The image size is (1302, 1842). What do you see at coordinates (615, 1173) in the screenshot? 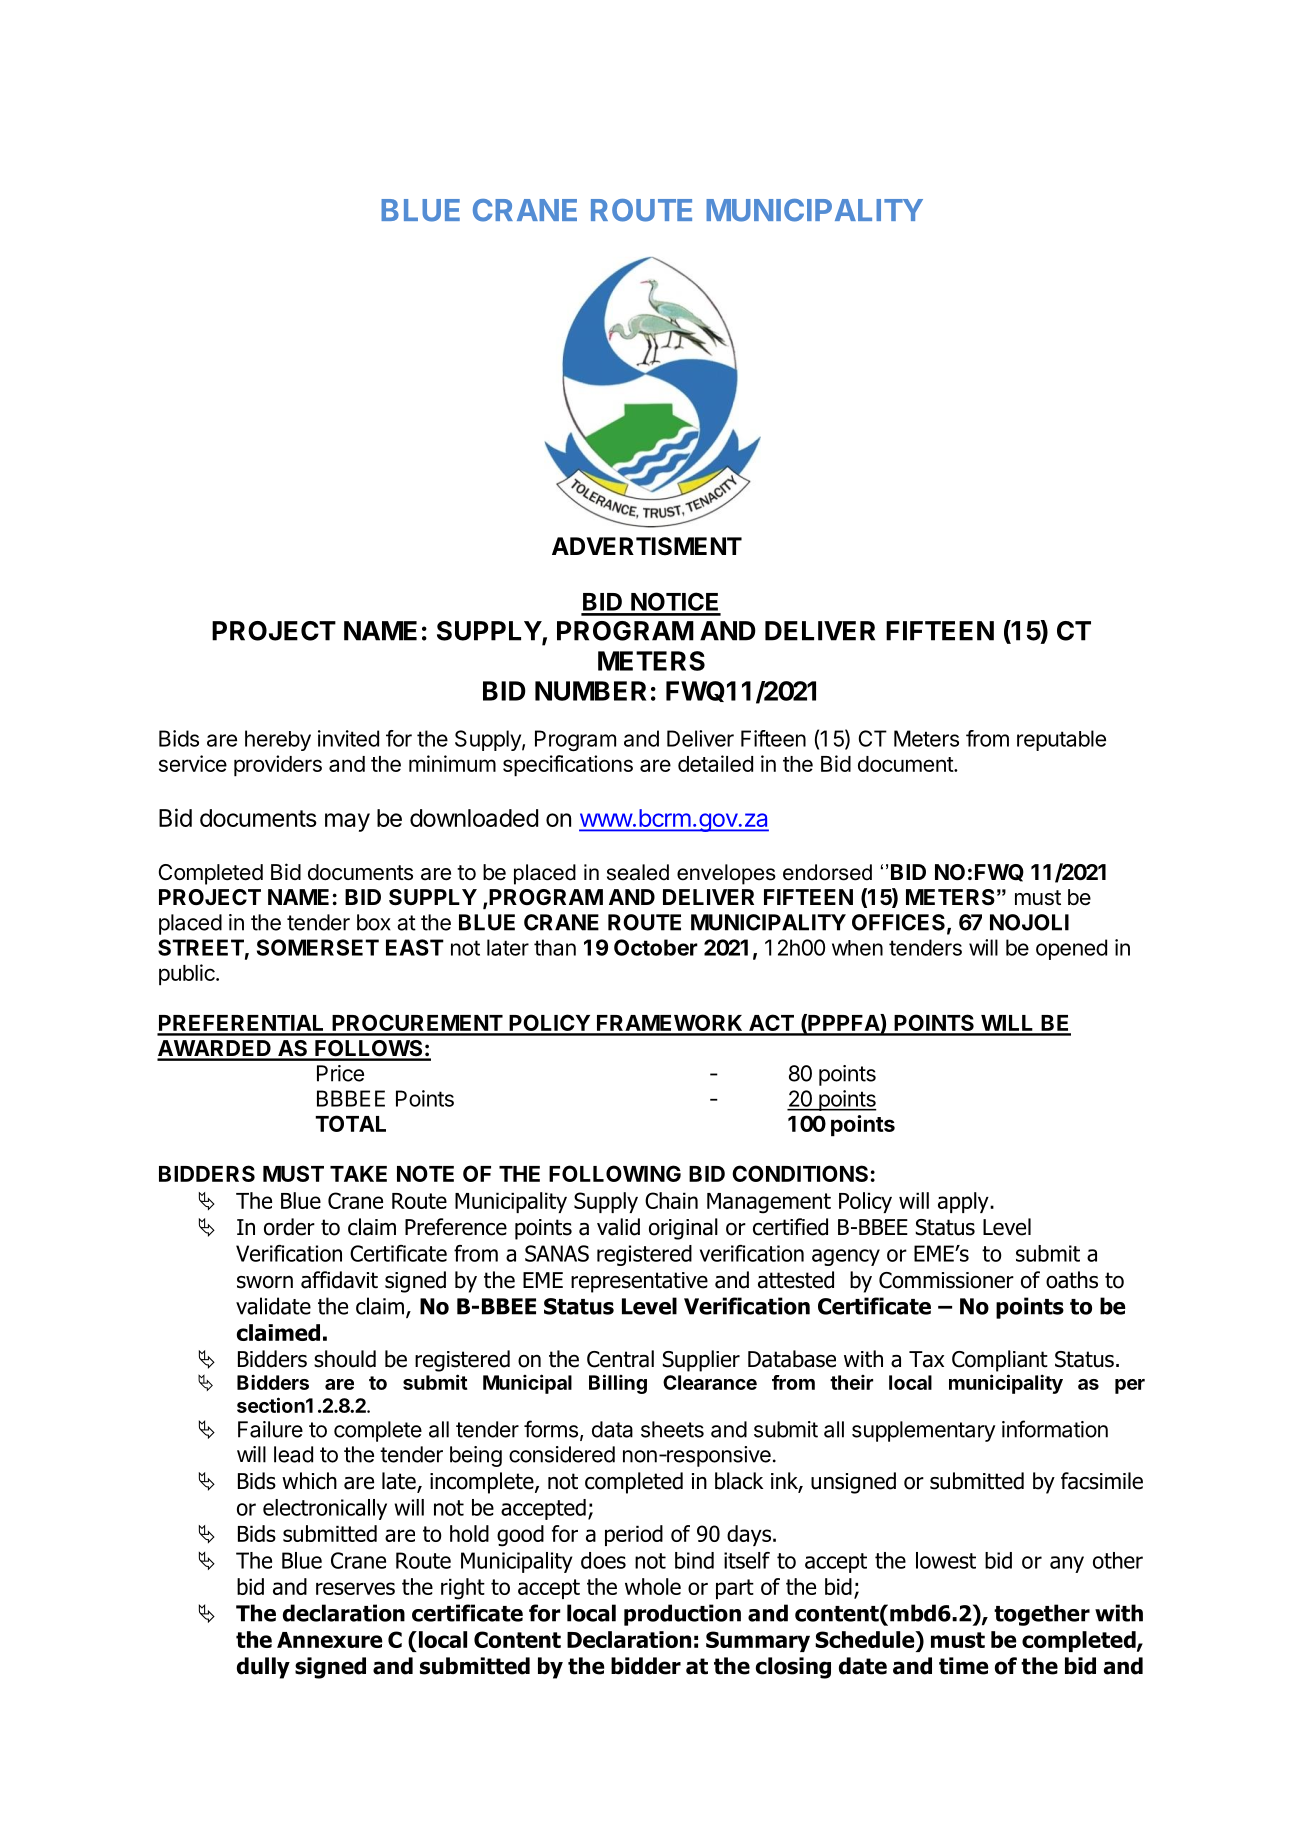
I see `FOLLOWING` at bounding box center [615, 1173].
